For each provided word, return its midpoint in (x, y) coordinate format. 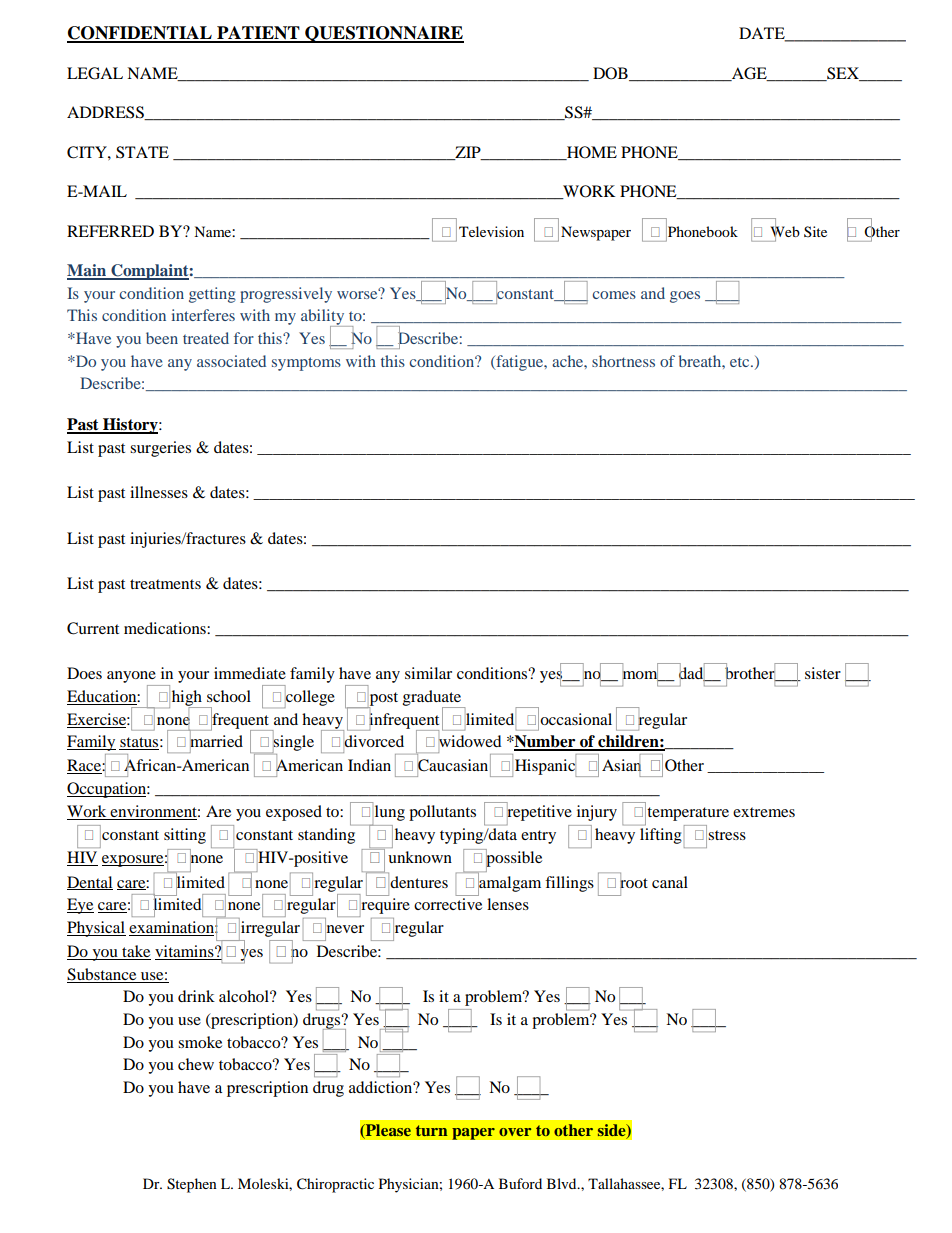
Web (785, 231)
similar (428, 673)
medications (166, 628)
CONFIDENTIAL (140, 34)
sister (823, 673)
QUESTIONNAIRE (383, 34)
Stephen (192, 1185)
